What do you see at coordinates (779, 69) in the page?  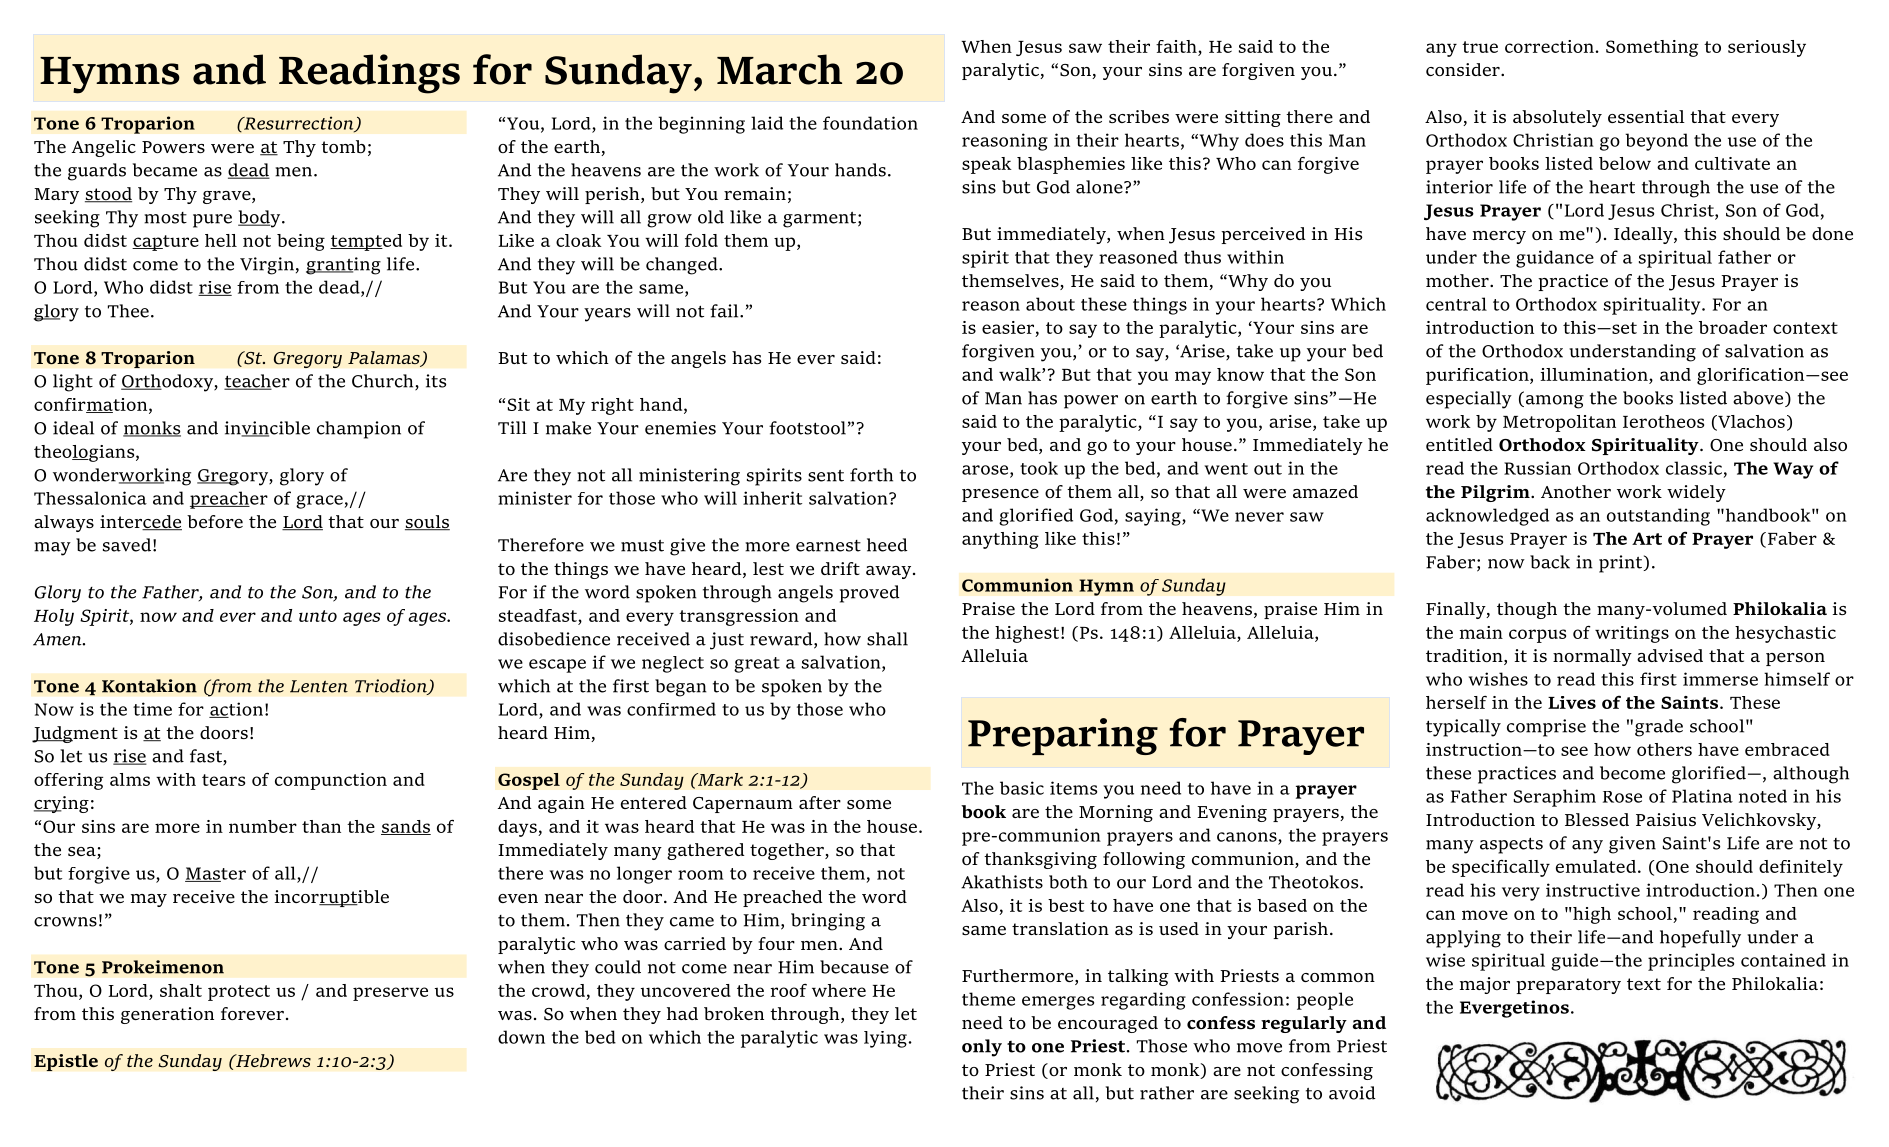 I see `March` at bounding box center [779, 69].
